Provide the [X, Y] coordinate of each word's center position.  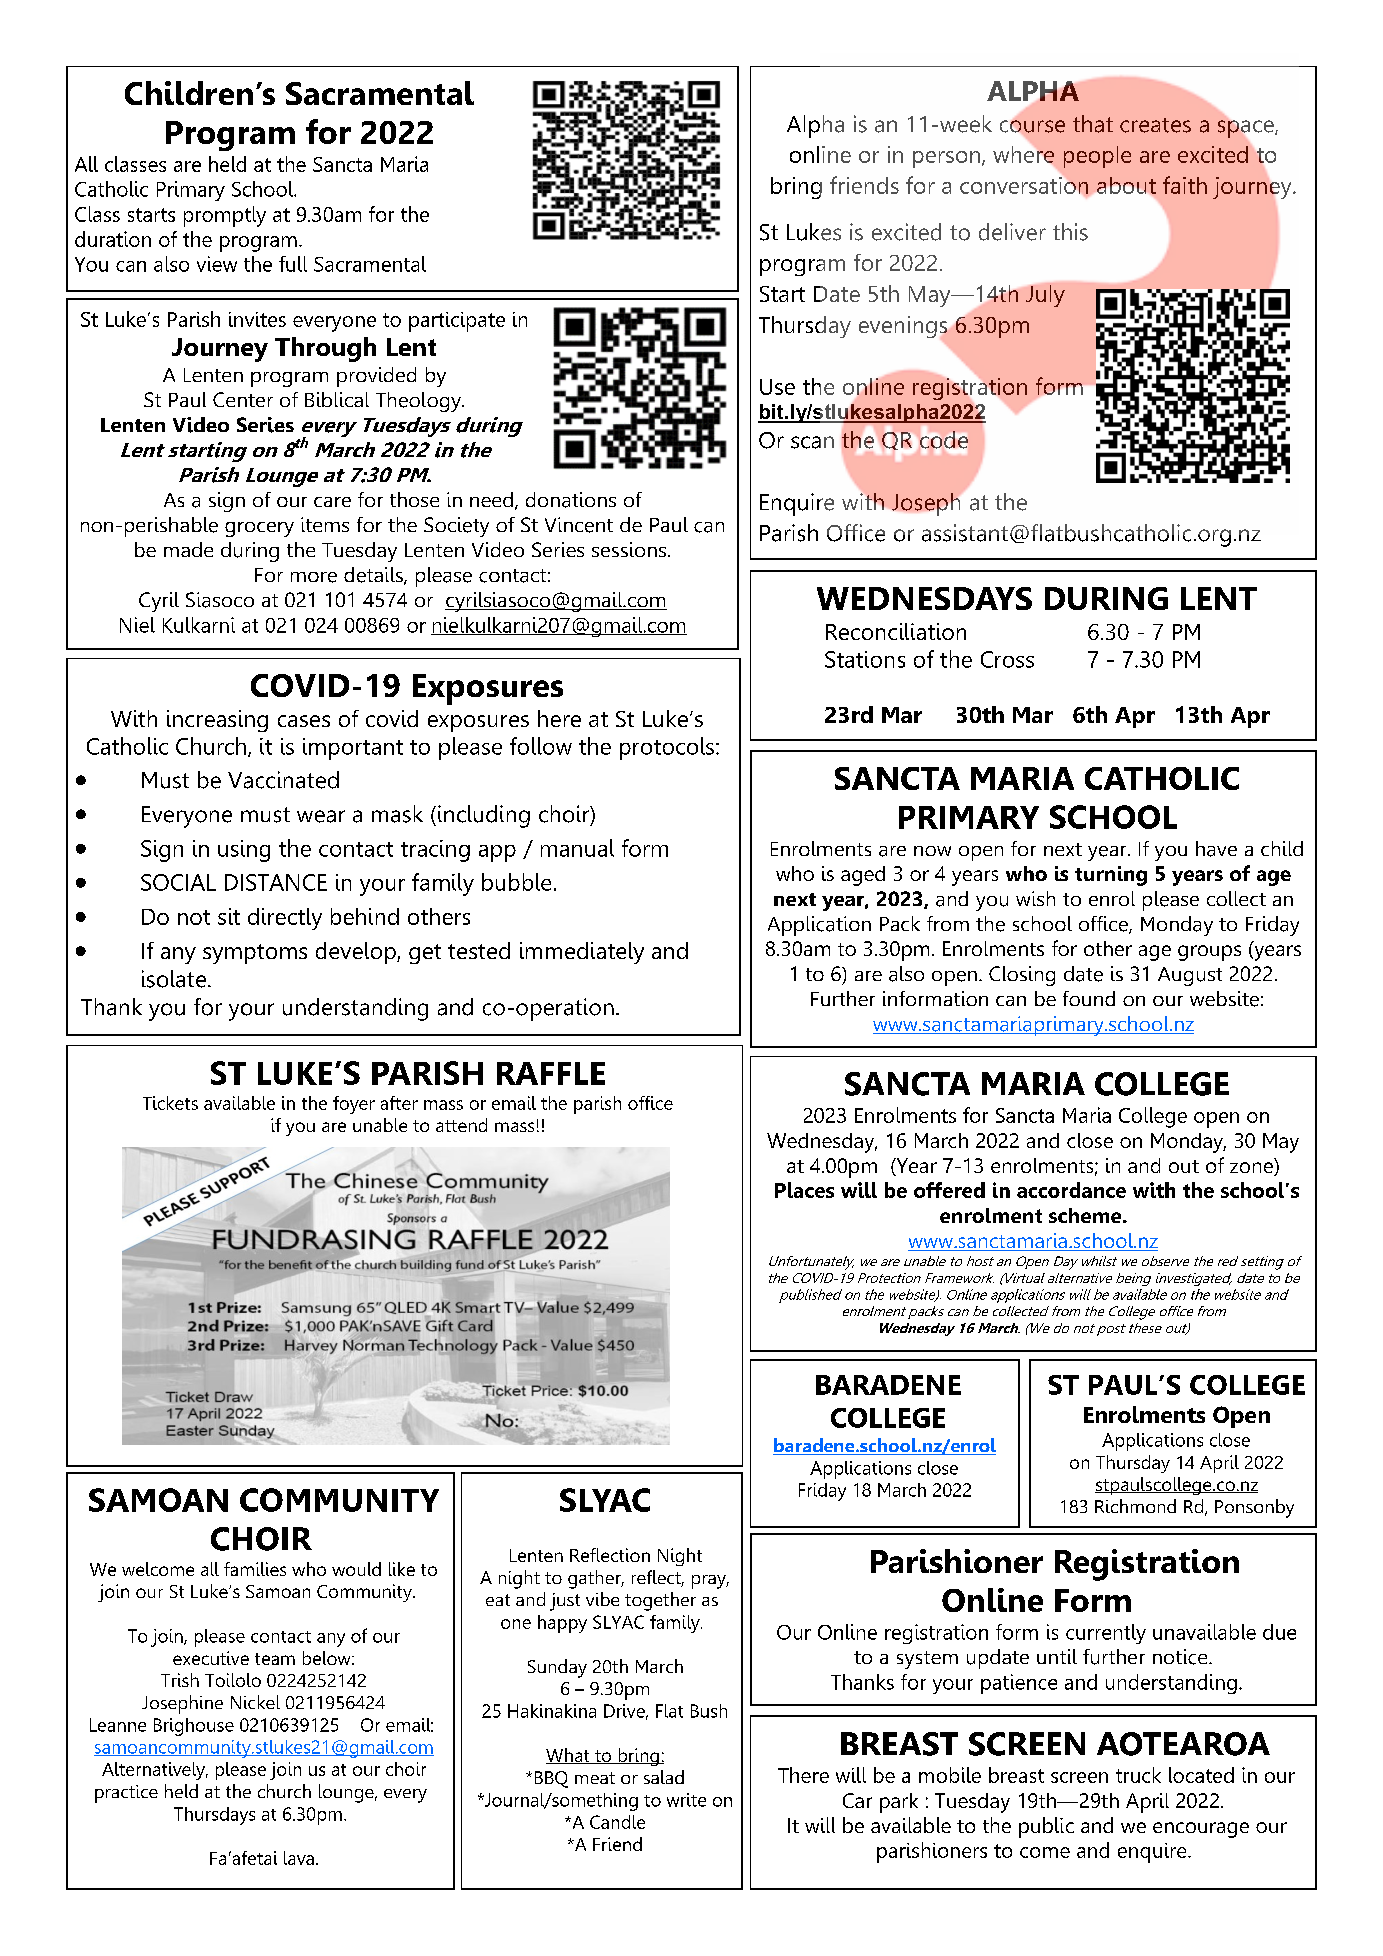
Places [804, 1190]
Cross [1007, 659]
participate [457, 322]
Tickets [170, 1103]
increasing [217, 721]
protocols [667, 748]
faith [1185, 185]
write [686, 1800]
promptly [225, 216]
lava [299, 1858]
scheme [1086, 1215]
